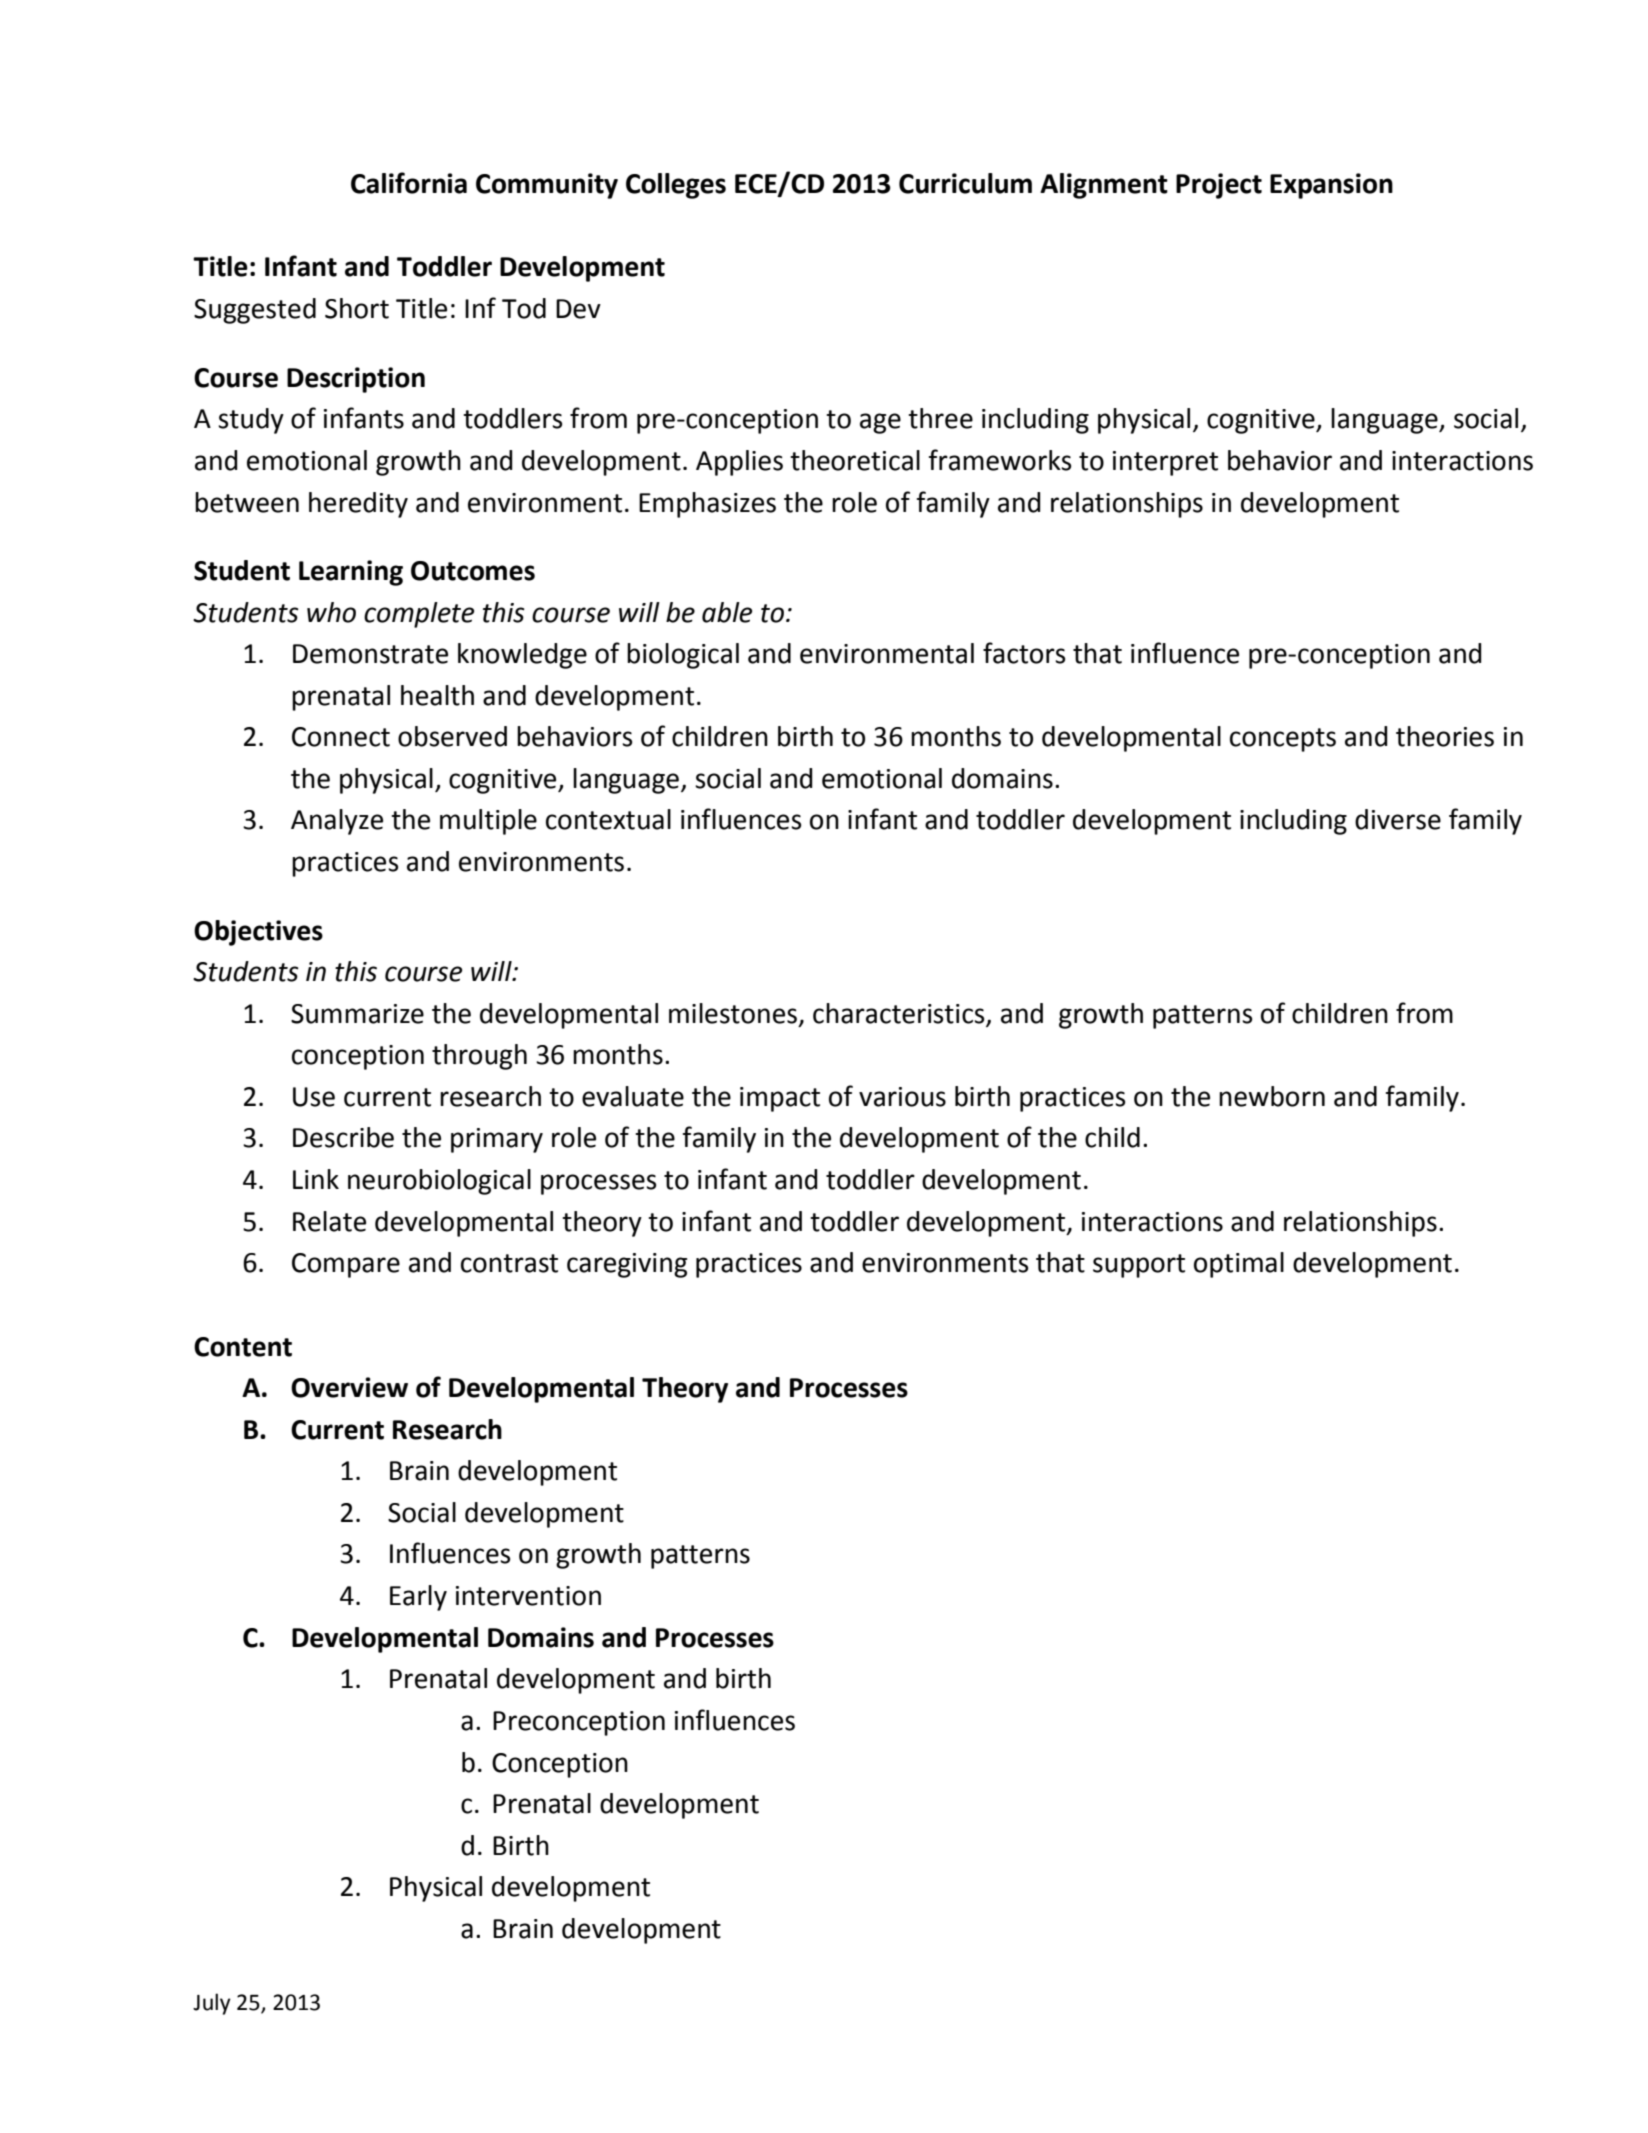 The width and height of the document is (1648, 2133). I want to click on Demonstrate, so click(370, 654).
